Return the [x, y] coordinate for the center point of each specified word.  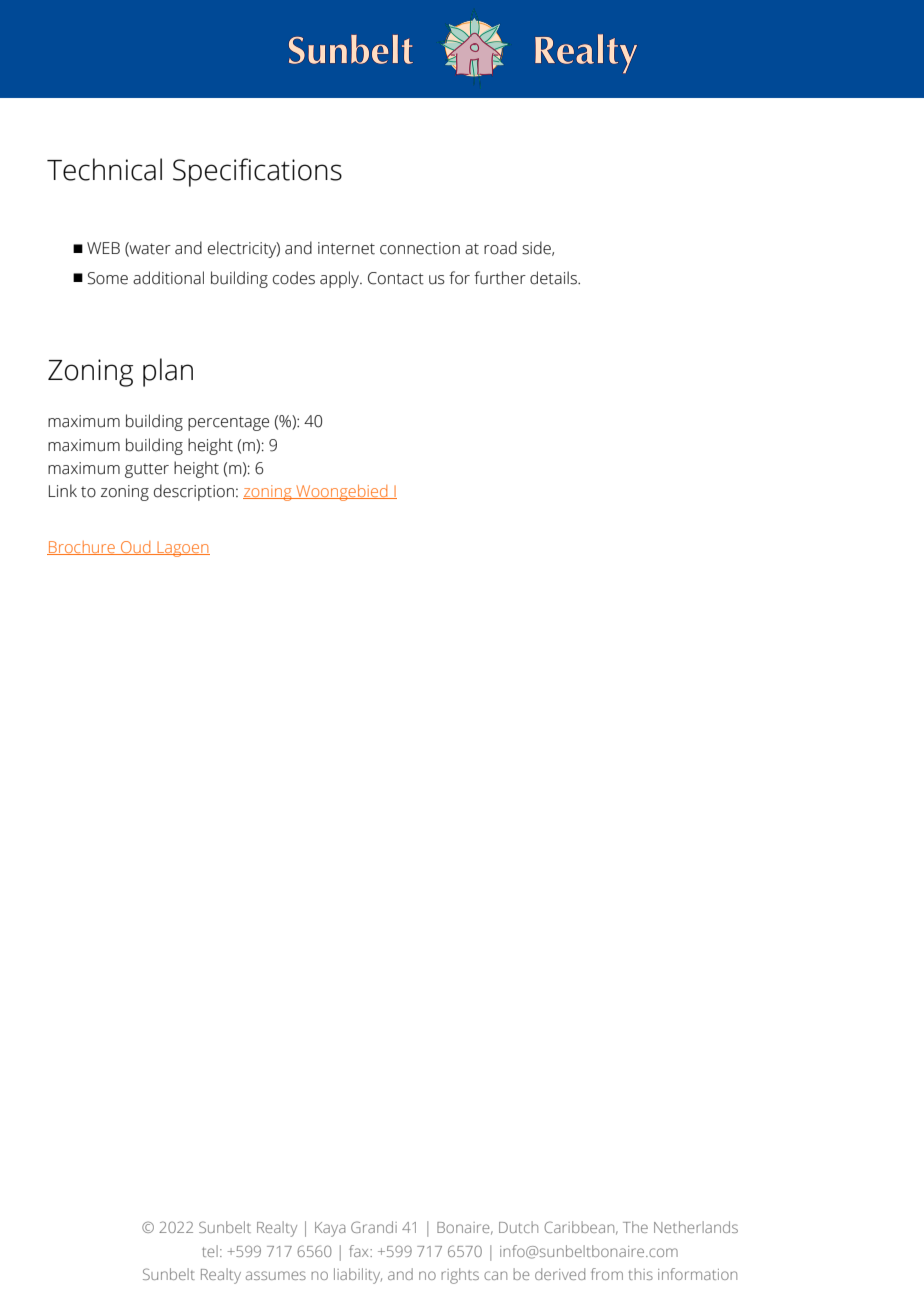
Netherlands [696, 1227]
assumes [276, 1275]
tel [210, 1251]
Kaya [330, 1229]
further [500, 278]
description [194, 492]
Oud [136, 548]
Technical [104, 169]
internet [346, 248]
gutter [147, 470]
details [554, 278]
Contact [396, 278]
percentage [228, 423]
